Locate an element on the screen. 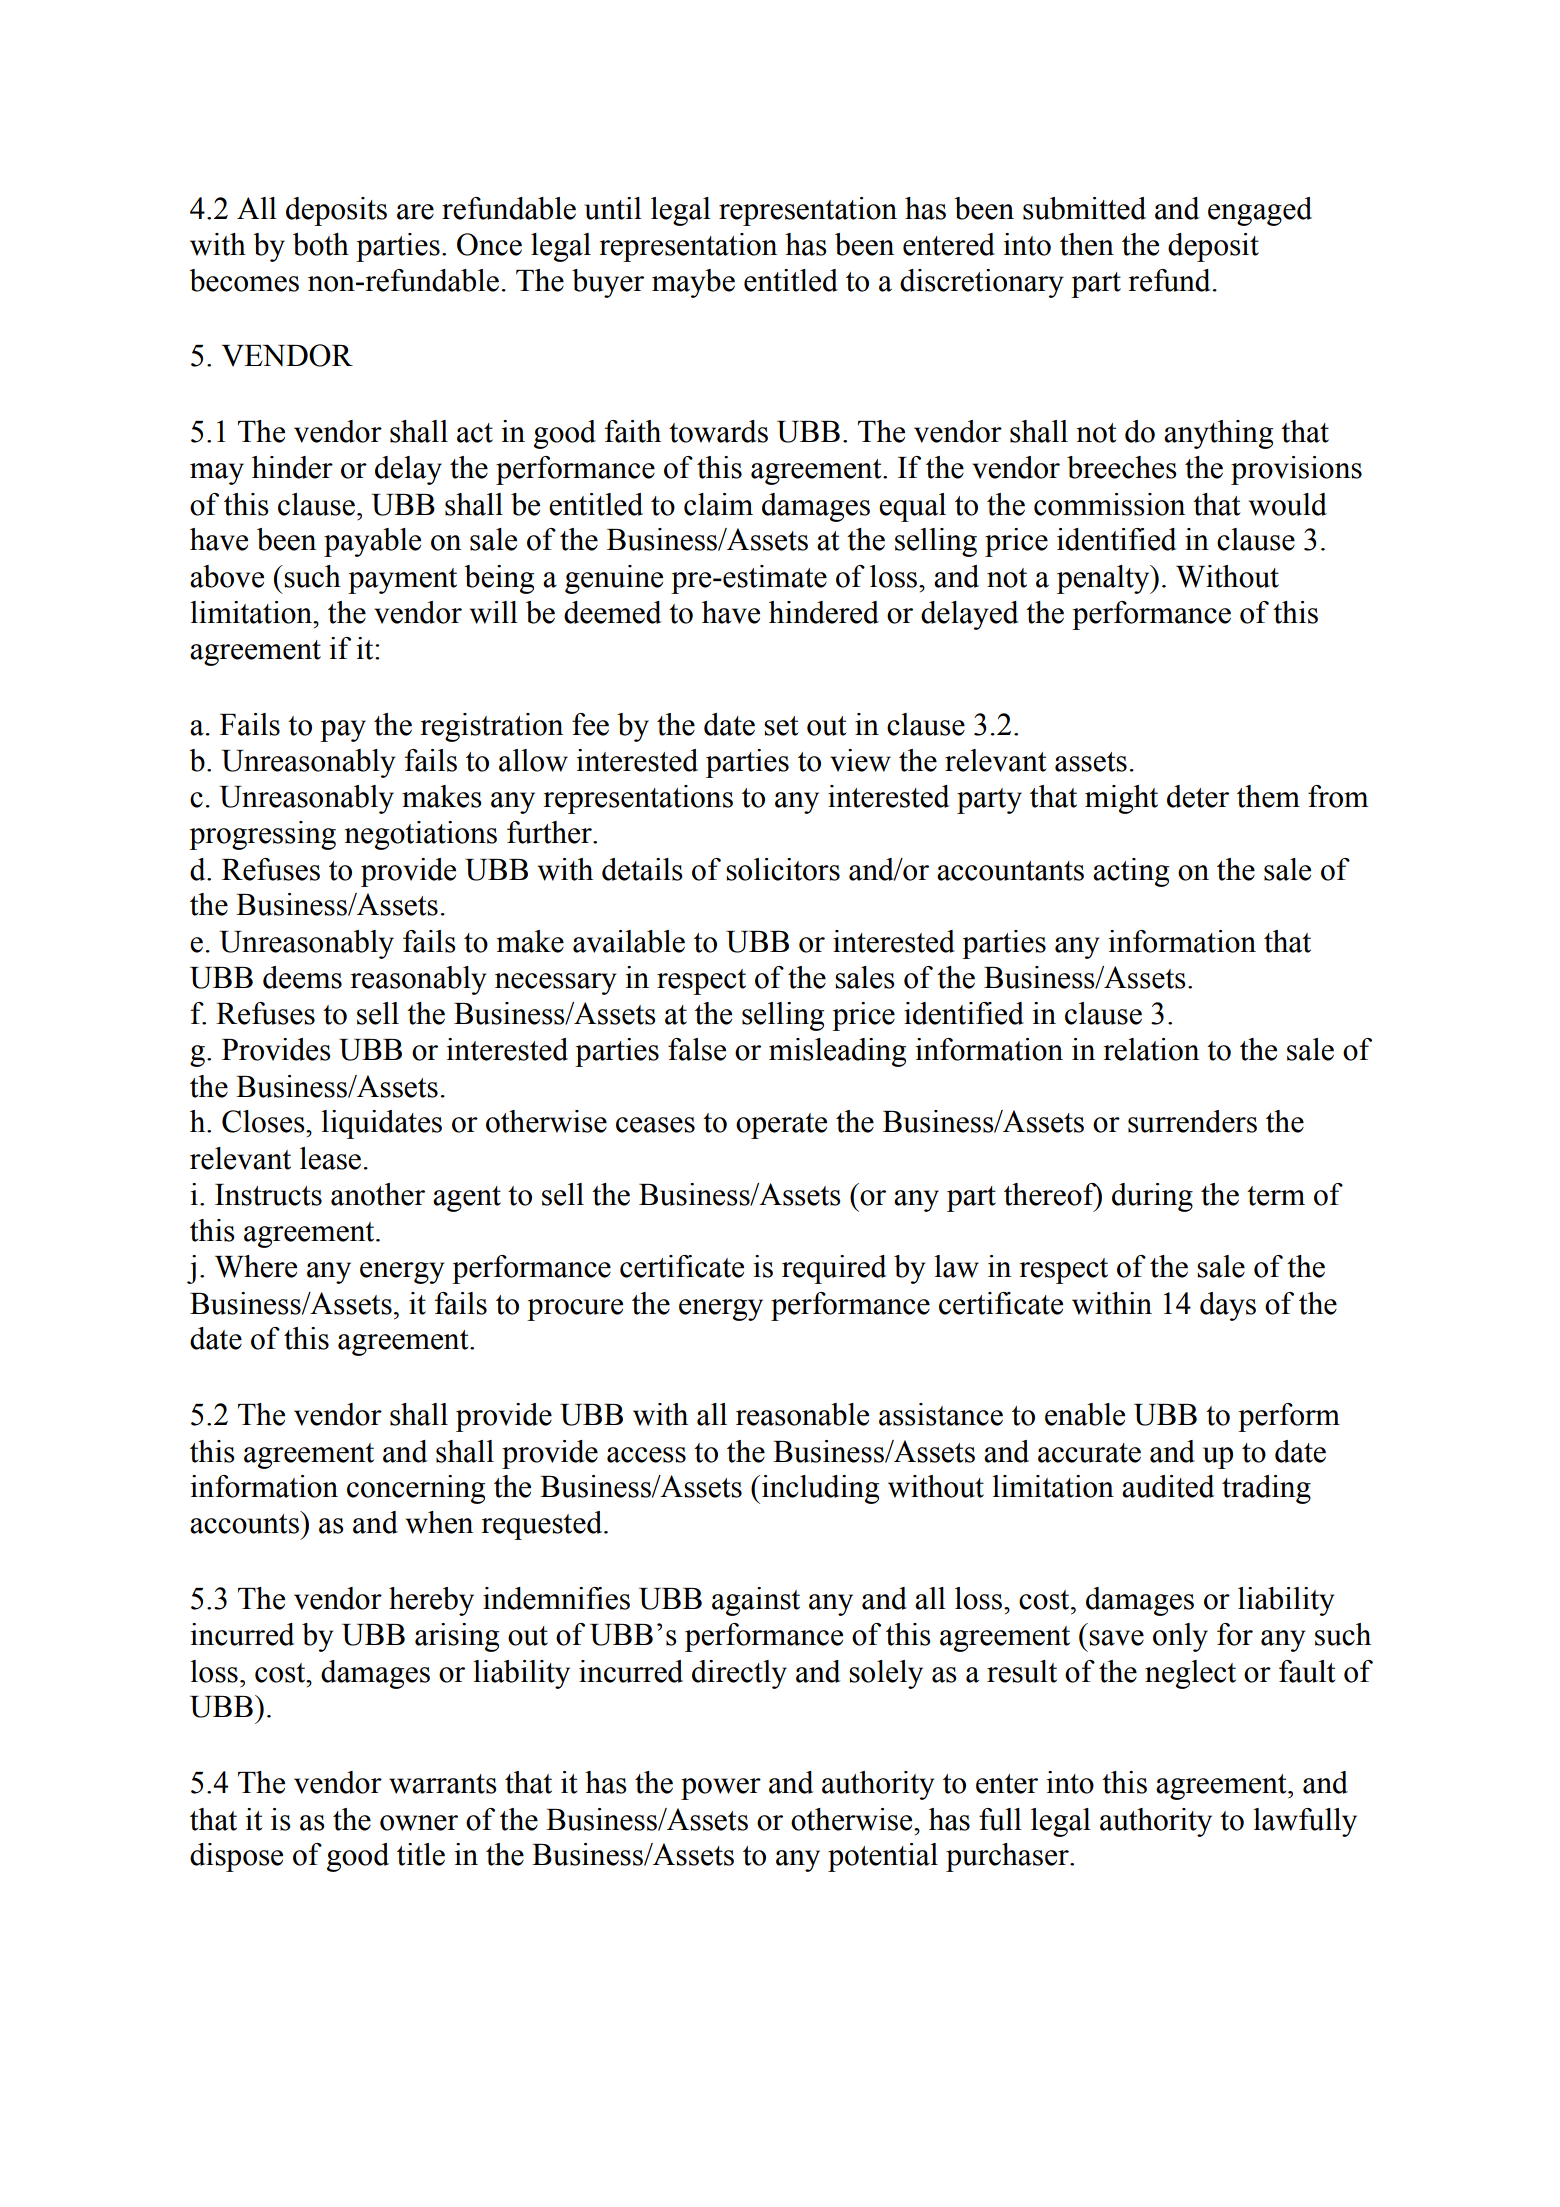 This screenshot has width=1560, height=2207. including is located at coordinates (820, 1489).
